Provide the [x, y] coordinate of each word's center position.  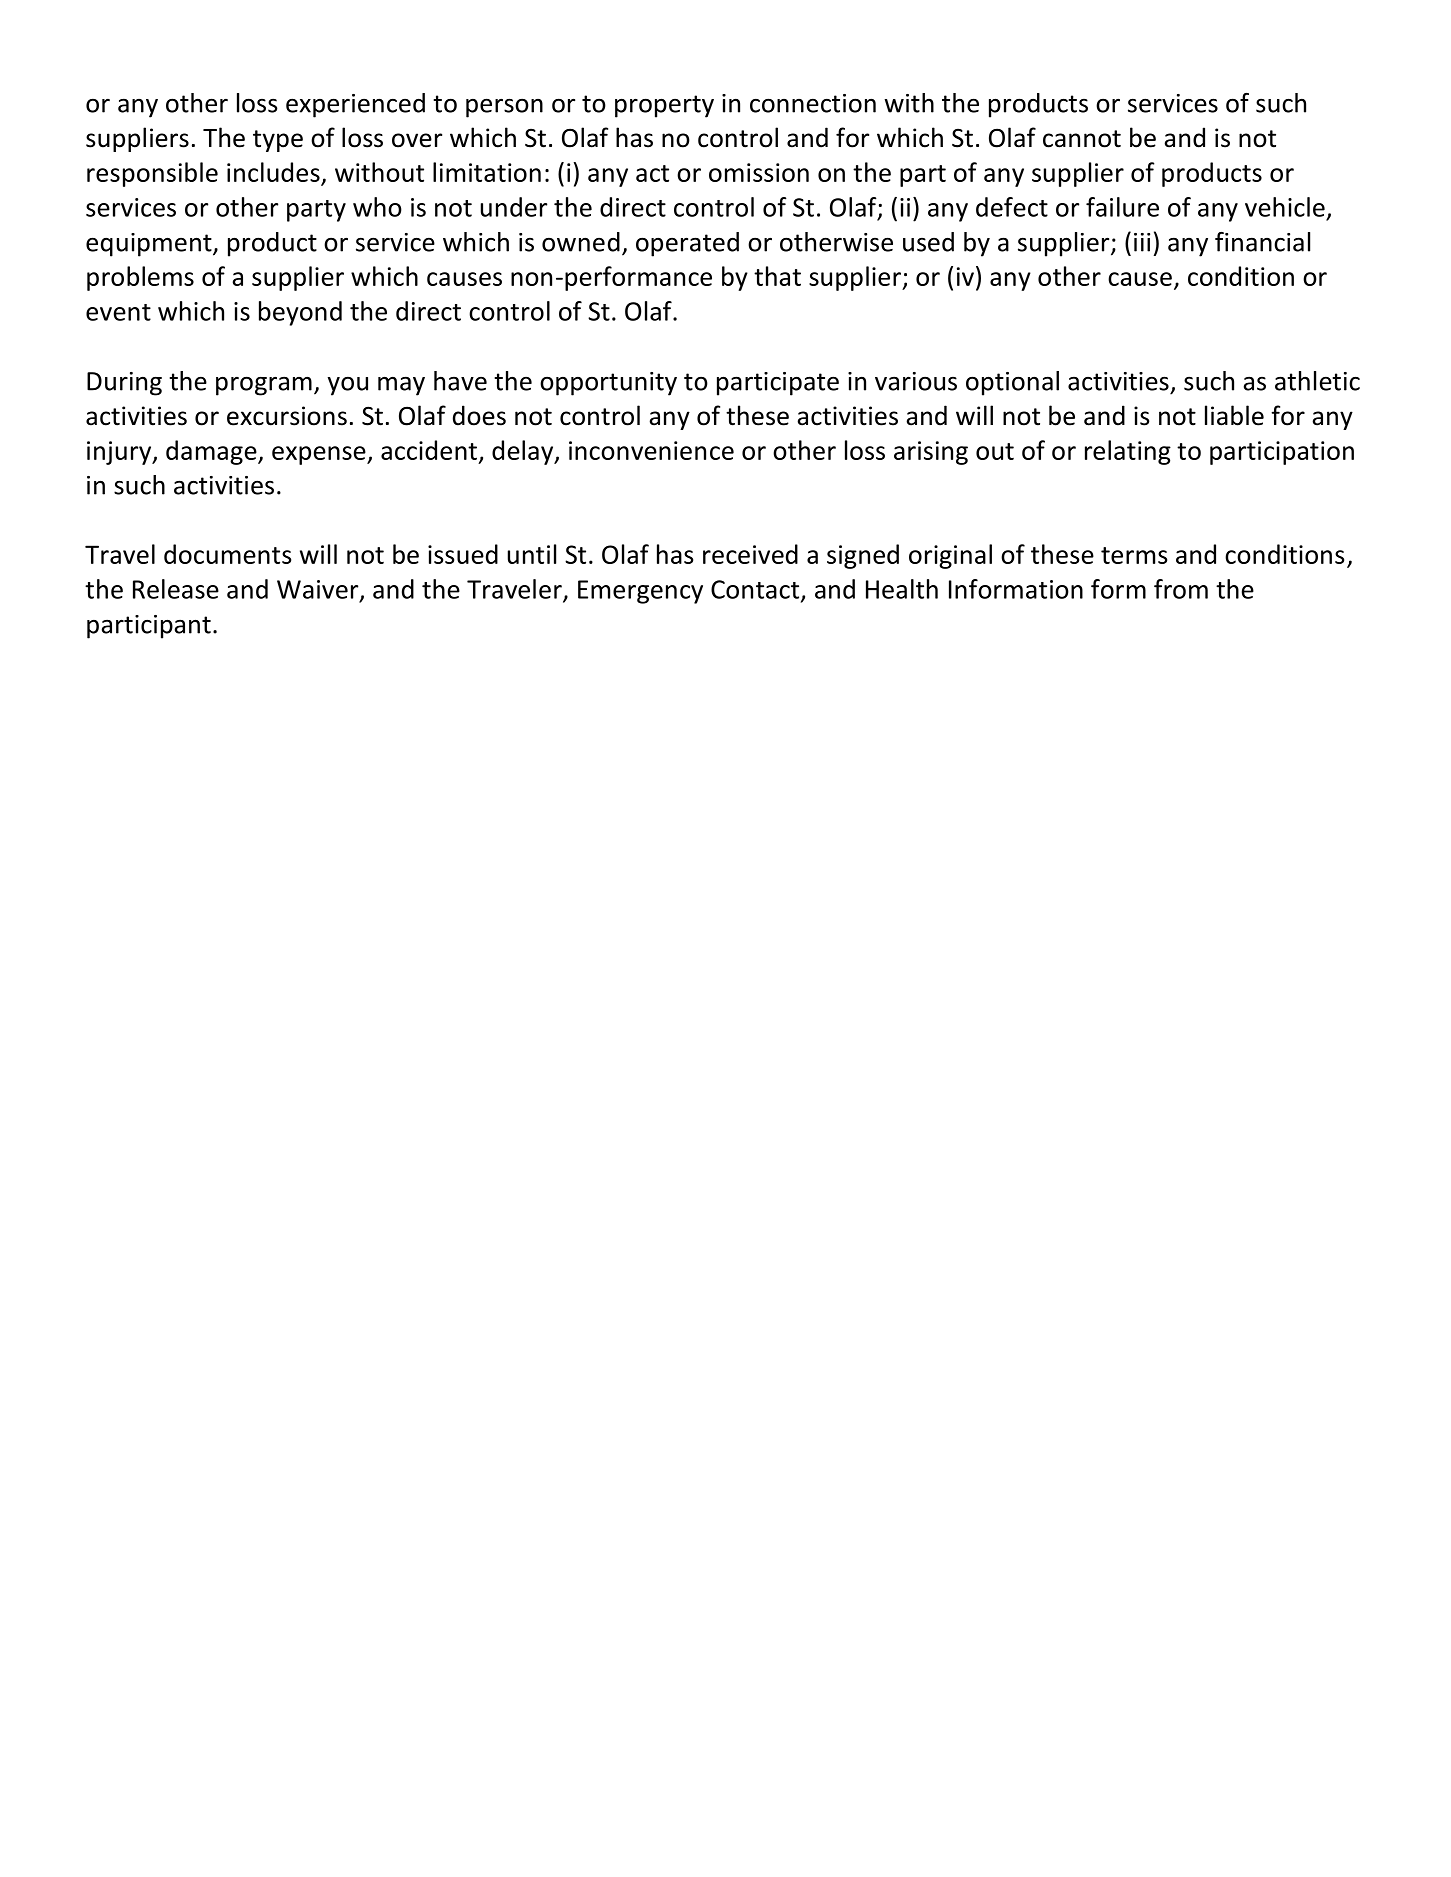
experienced [355, 105]
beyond [300, 313]
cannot [1082, 139]
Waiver [319, 590]
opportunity [608, 384]
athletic [1317, 381]
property [664, 106]
